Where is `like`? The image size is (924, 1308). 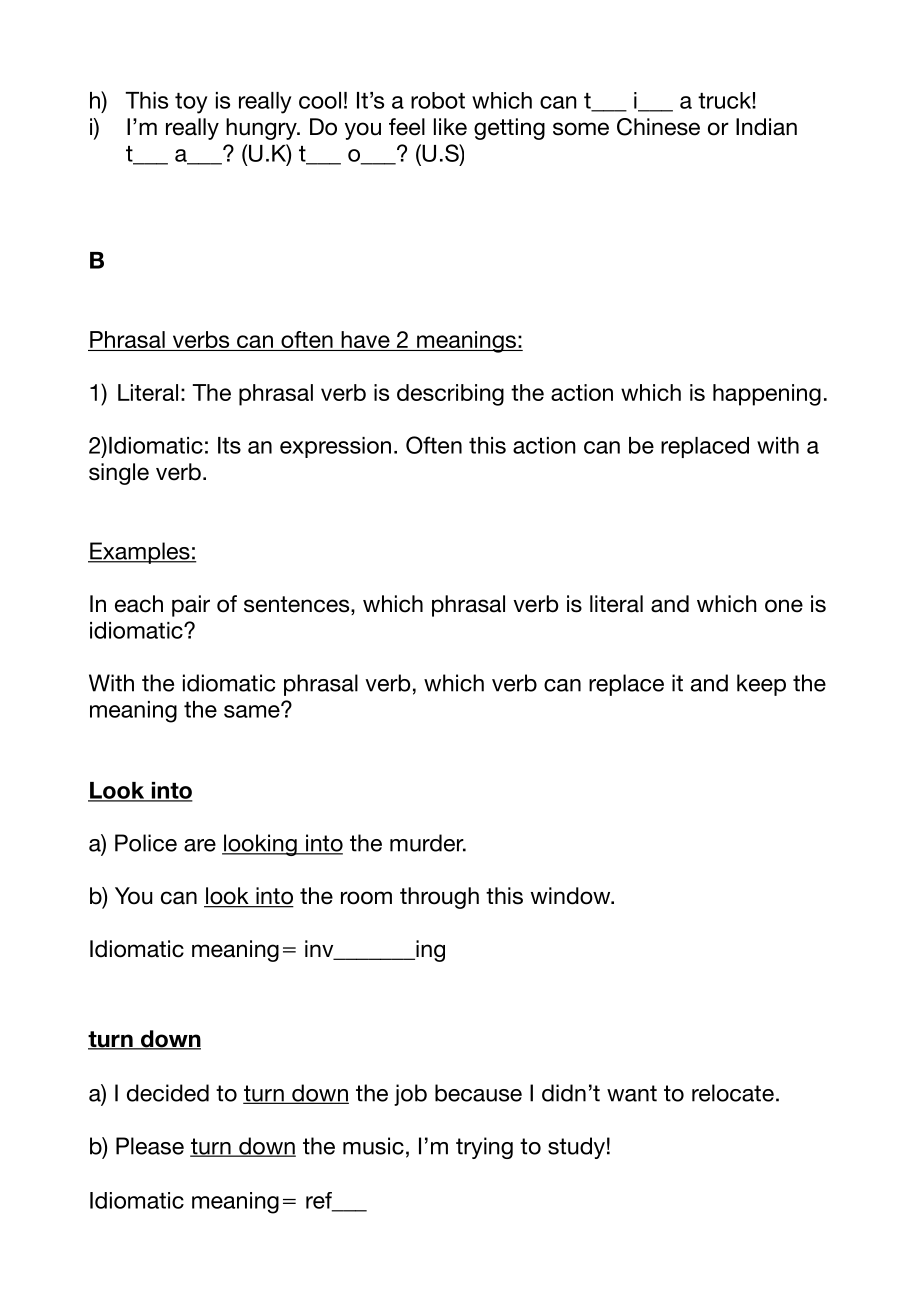
like is located at coordinates (450, 127).
